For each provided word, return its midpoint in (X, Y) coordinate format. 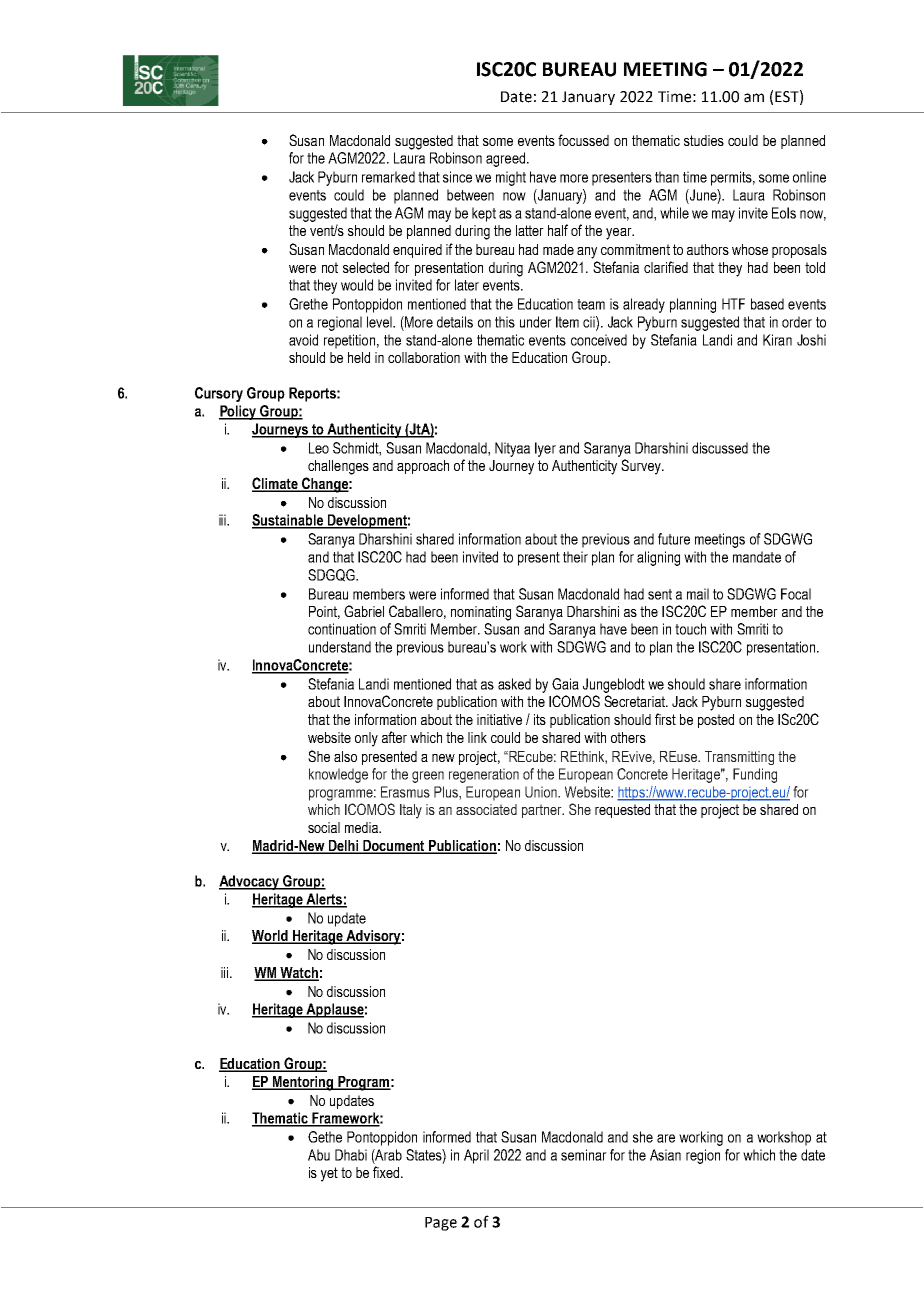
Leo (319, 448)
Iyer (545, 449)
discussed (720, 448)
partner (543, 811)
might (511, 178)
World (271, 937)
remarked (388, 177)
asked (514, 684)
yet (329, 1174)
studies (704, 140)
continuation (342, 629)
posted (716, 721)
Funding (755, 775)
